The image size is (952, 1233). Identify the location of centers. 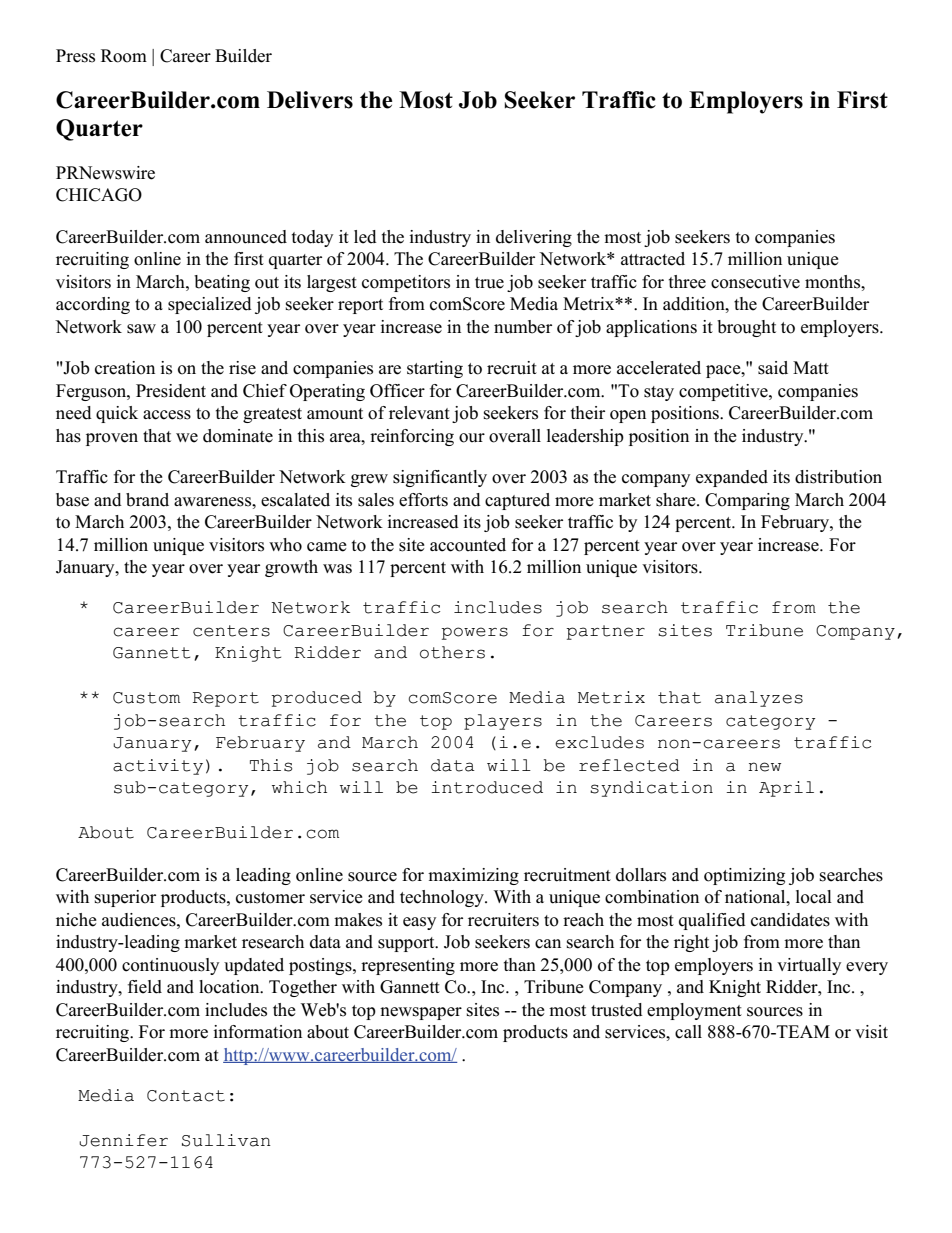
(231, 631).
